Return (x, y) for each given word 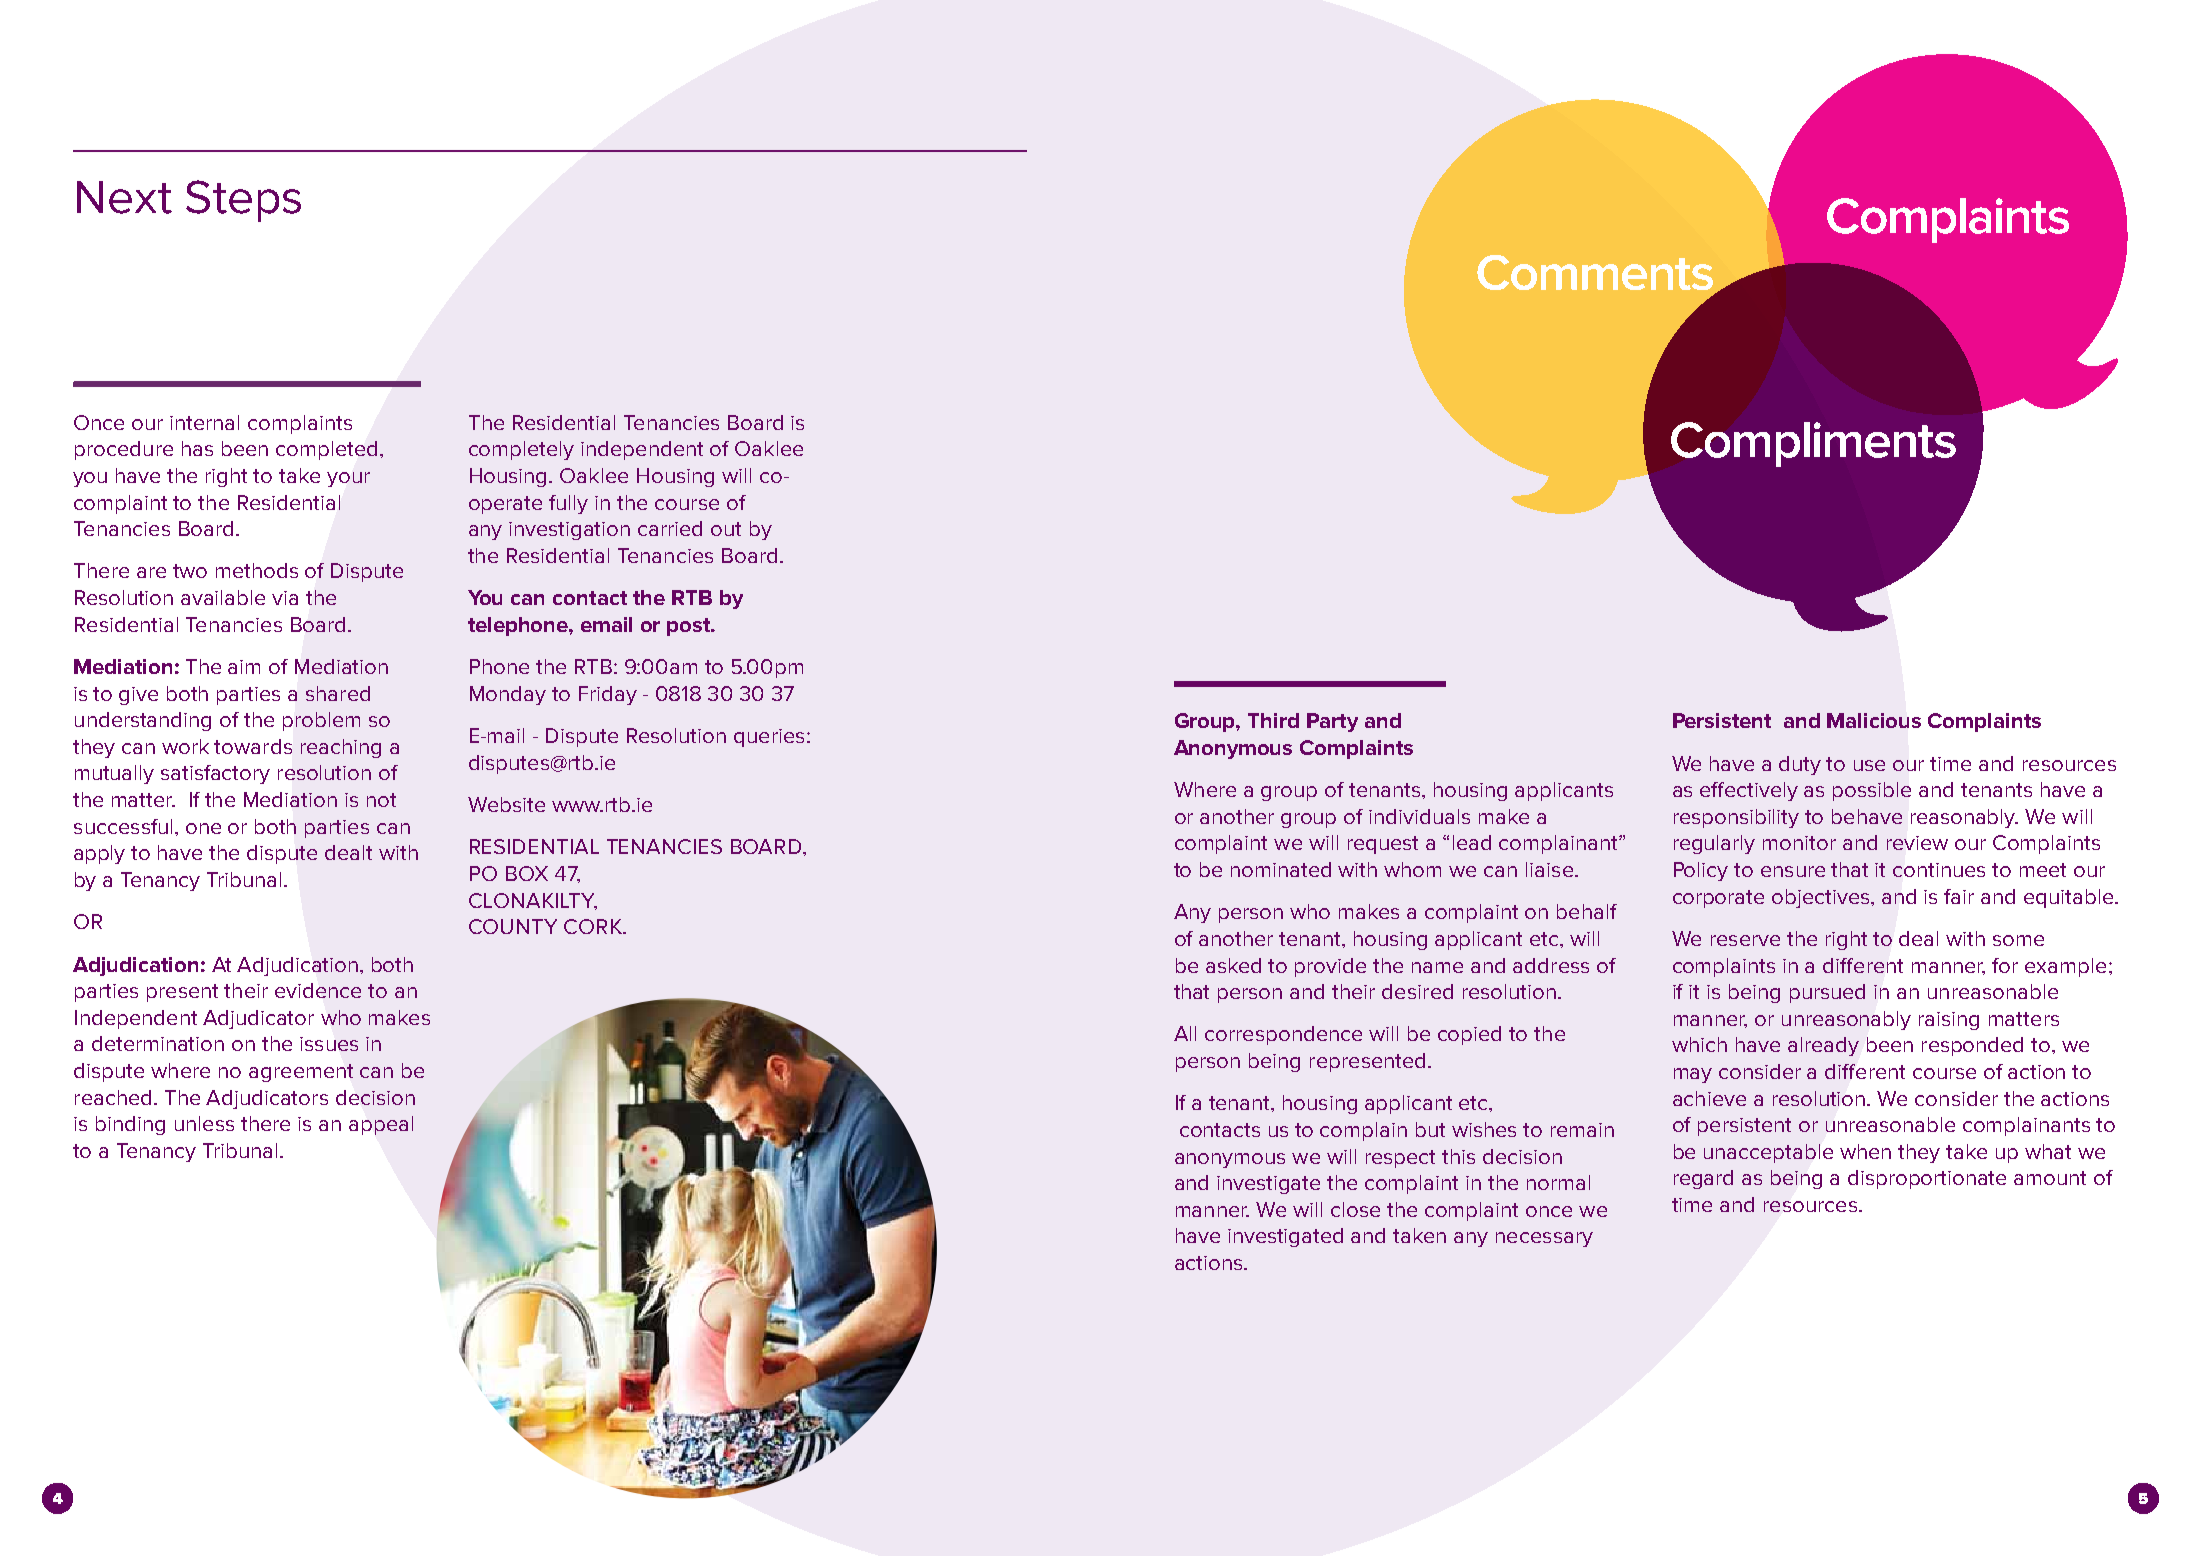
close (1355, 1209)
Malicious (1874, 720)
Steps (243, 201)
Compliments (1813, 444)
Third (1273, 720)
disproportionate (1927, 1179)
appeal (381, 1125)
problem (321, 721)
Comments (1595, 272)
